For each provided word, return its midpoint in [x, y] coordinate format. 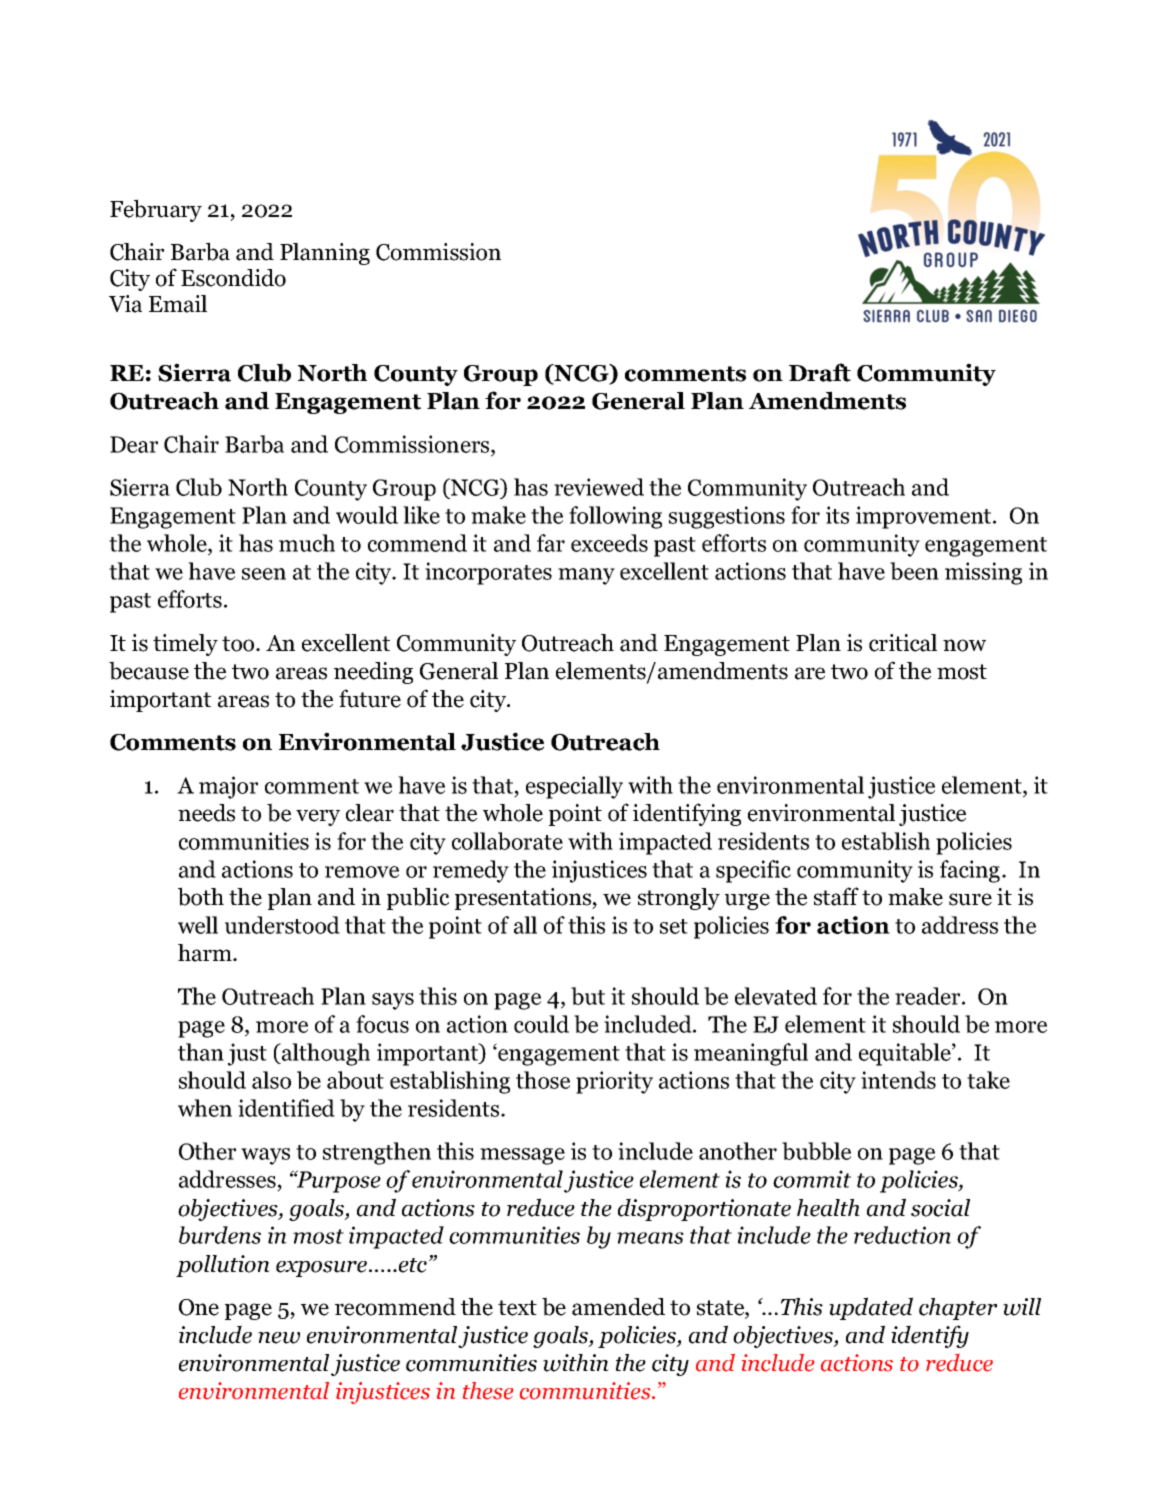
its [837, 515]
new [279, 1338]
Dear [134, 444]
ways [265, 1156]
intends [898, 1080]
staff [836, 896]
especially [574, 787]
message [522, 1156]
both [201, 896]
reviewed [599, 487]
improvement [925, 517]
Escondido [233, 278]
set [674, 926]
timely [185, 645]
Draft [820, 372]
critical [903, 643]
